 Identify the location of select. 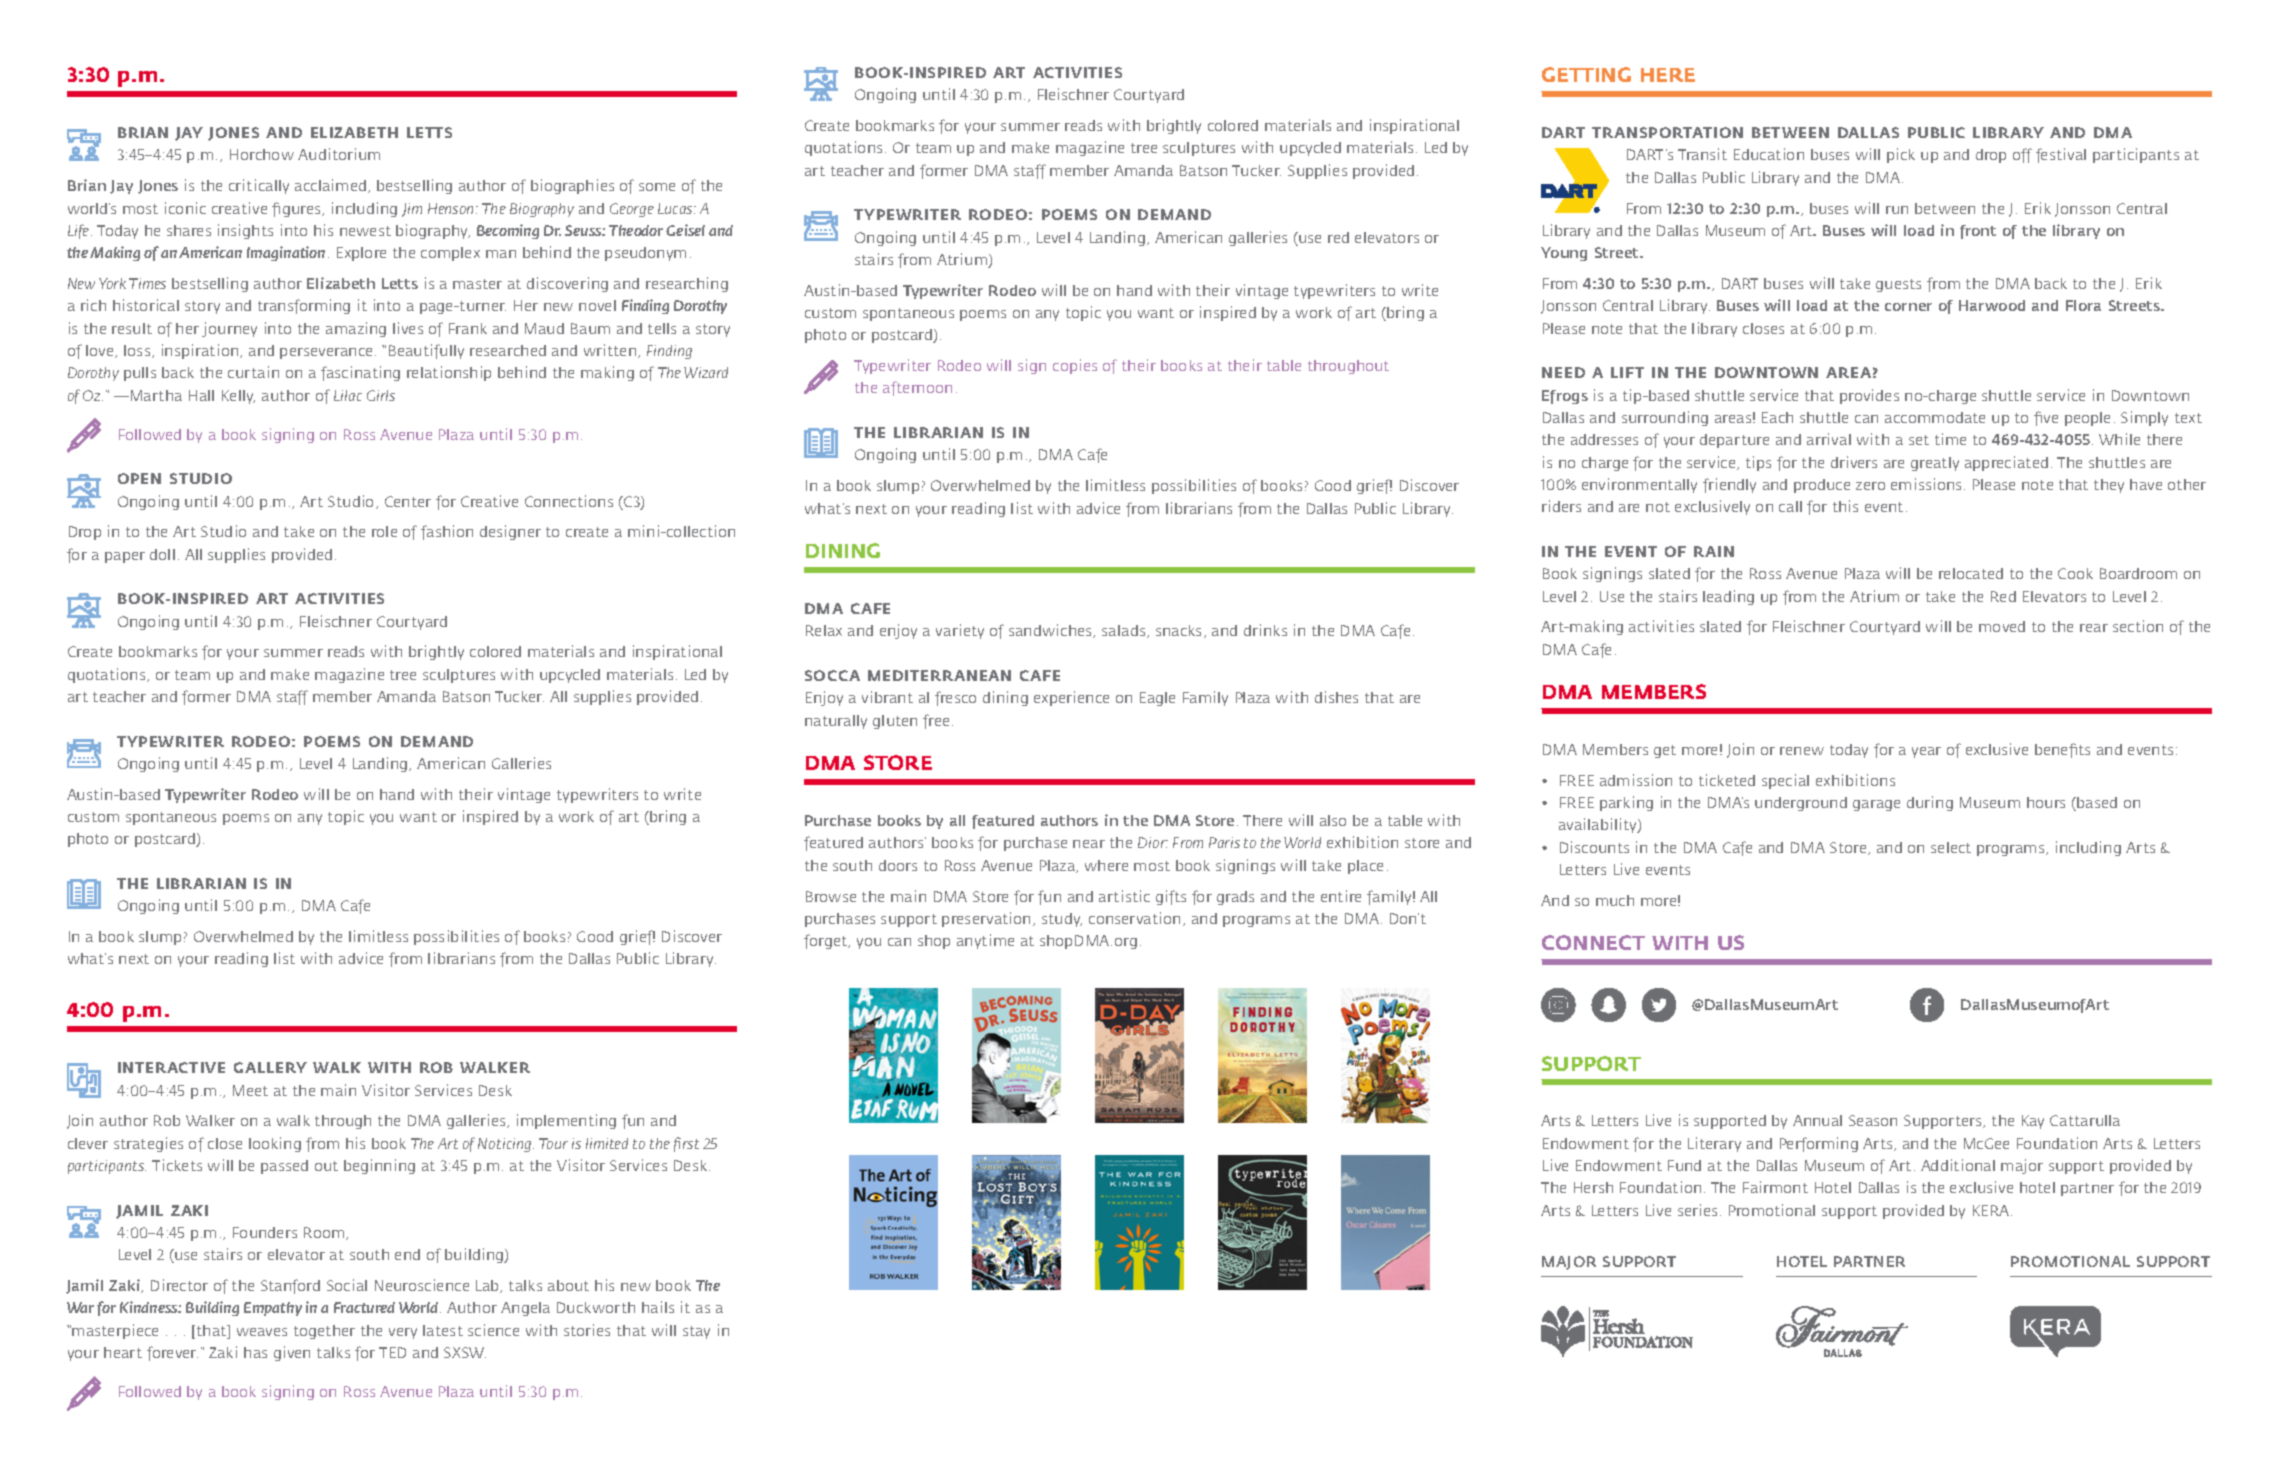
(1951, 847).
